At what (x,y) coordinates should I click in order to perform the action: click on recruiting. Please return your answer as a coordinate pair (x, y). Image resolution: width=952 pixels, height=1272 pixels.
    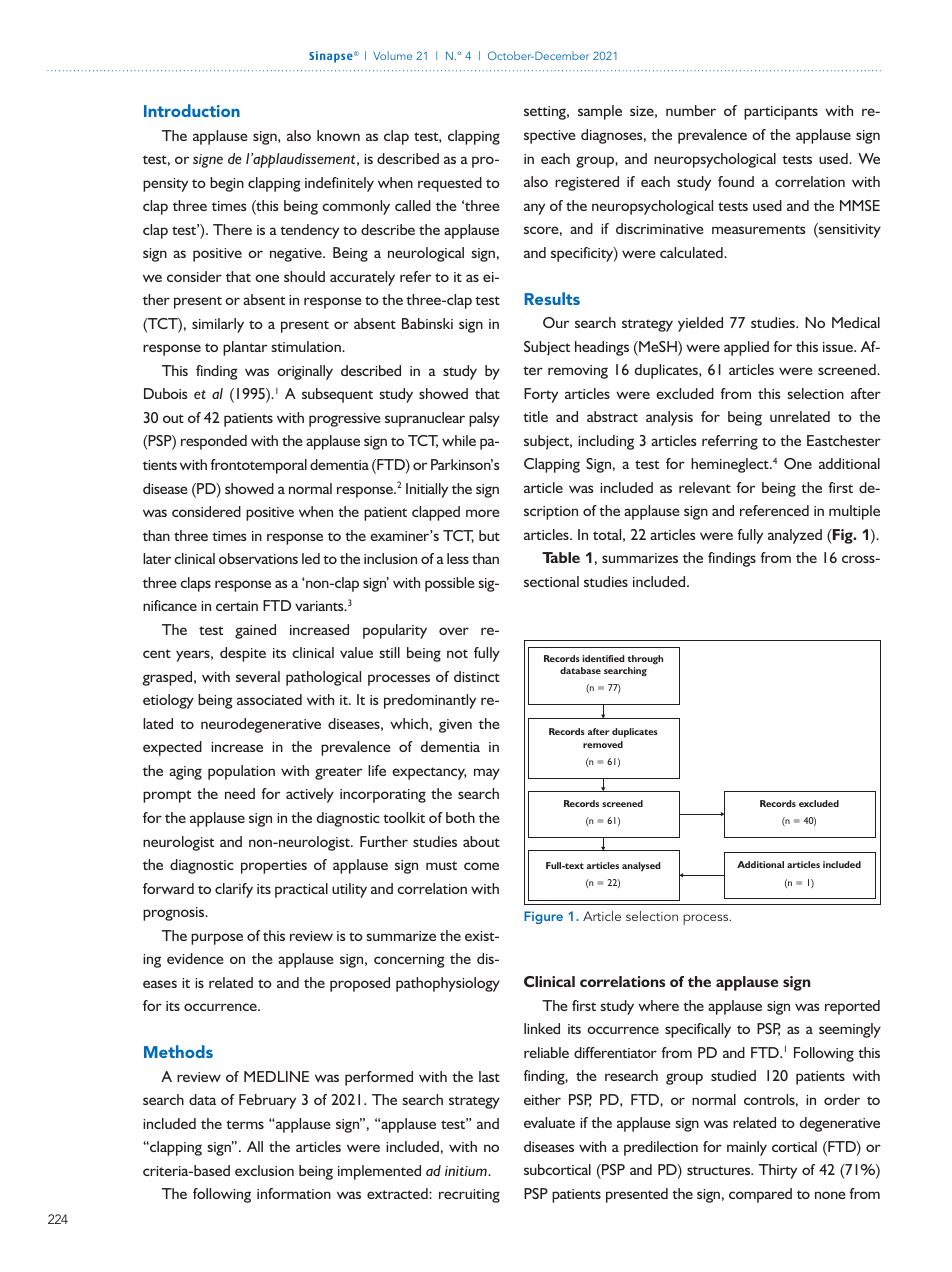
    Looking at the image, I should click on (469, 1196).
